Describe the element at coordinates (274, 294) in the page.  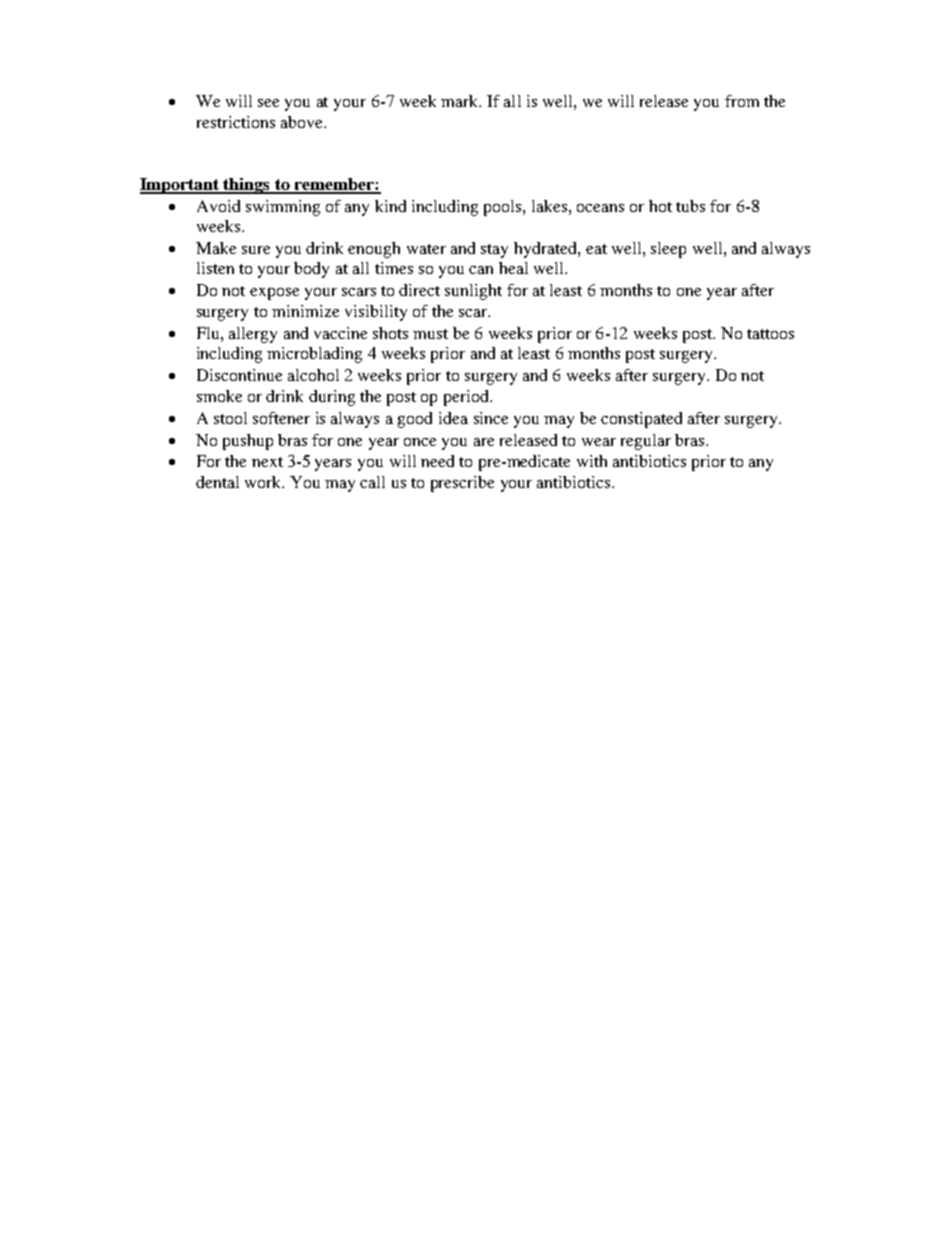
I see `expose` at that location.
